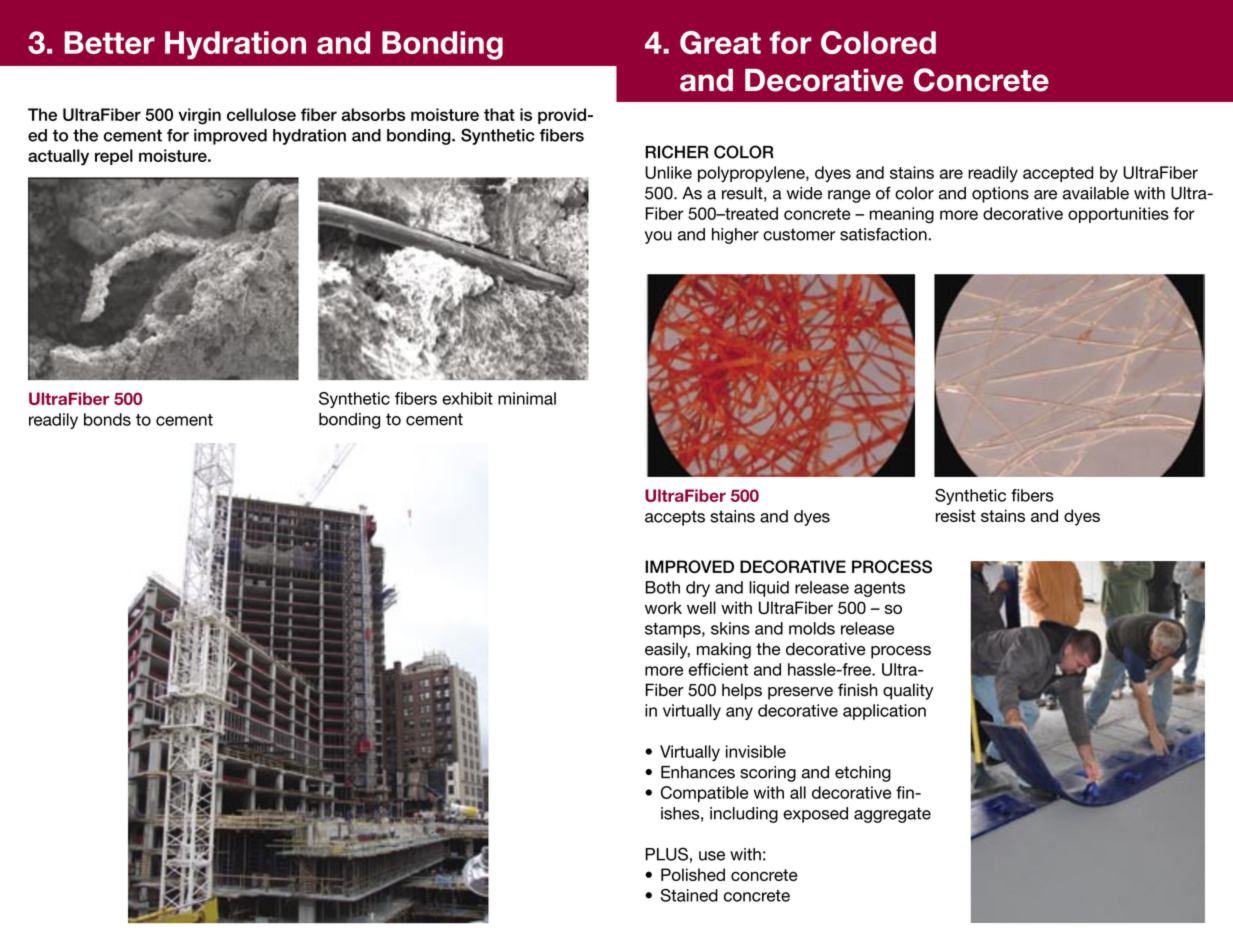 This page has width=1233, height=952. Describe the element at coordinates (675, 518) in the page. I see `accepts` at that location.
